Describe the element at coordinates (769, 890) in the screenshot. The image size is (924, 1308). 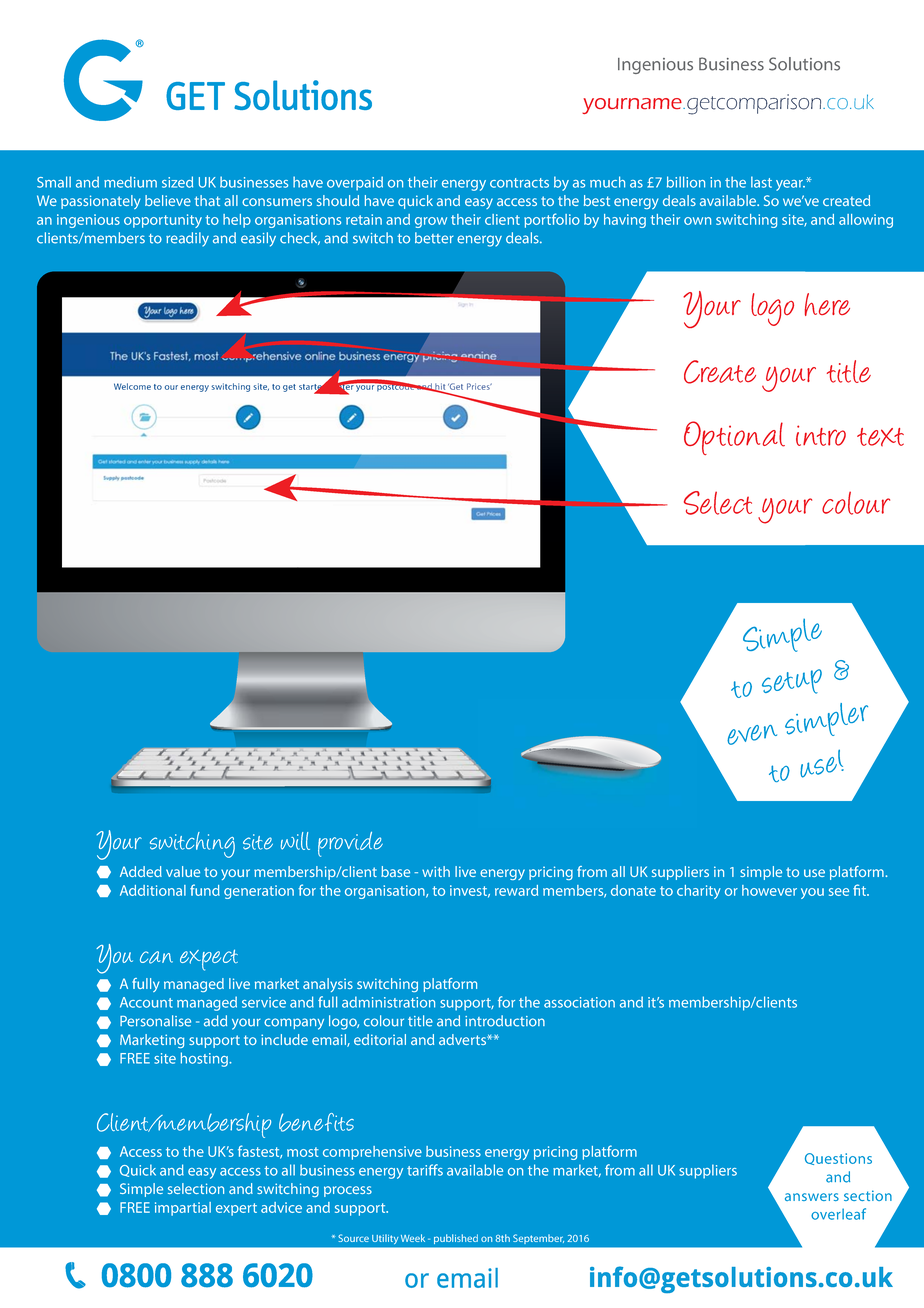
I see `however` at that location.
